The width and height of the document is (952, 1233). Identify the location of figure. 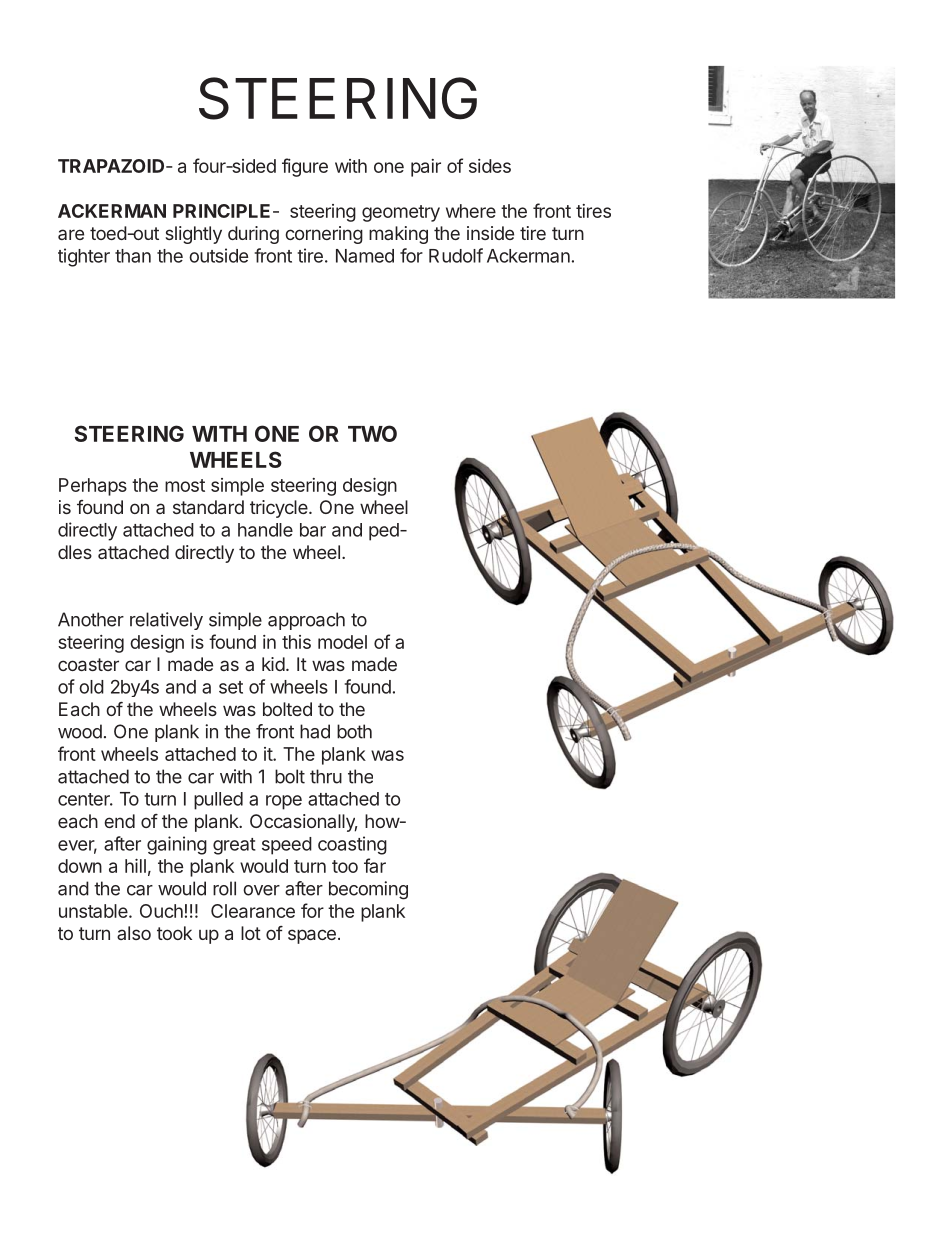
(305, 167).
